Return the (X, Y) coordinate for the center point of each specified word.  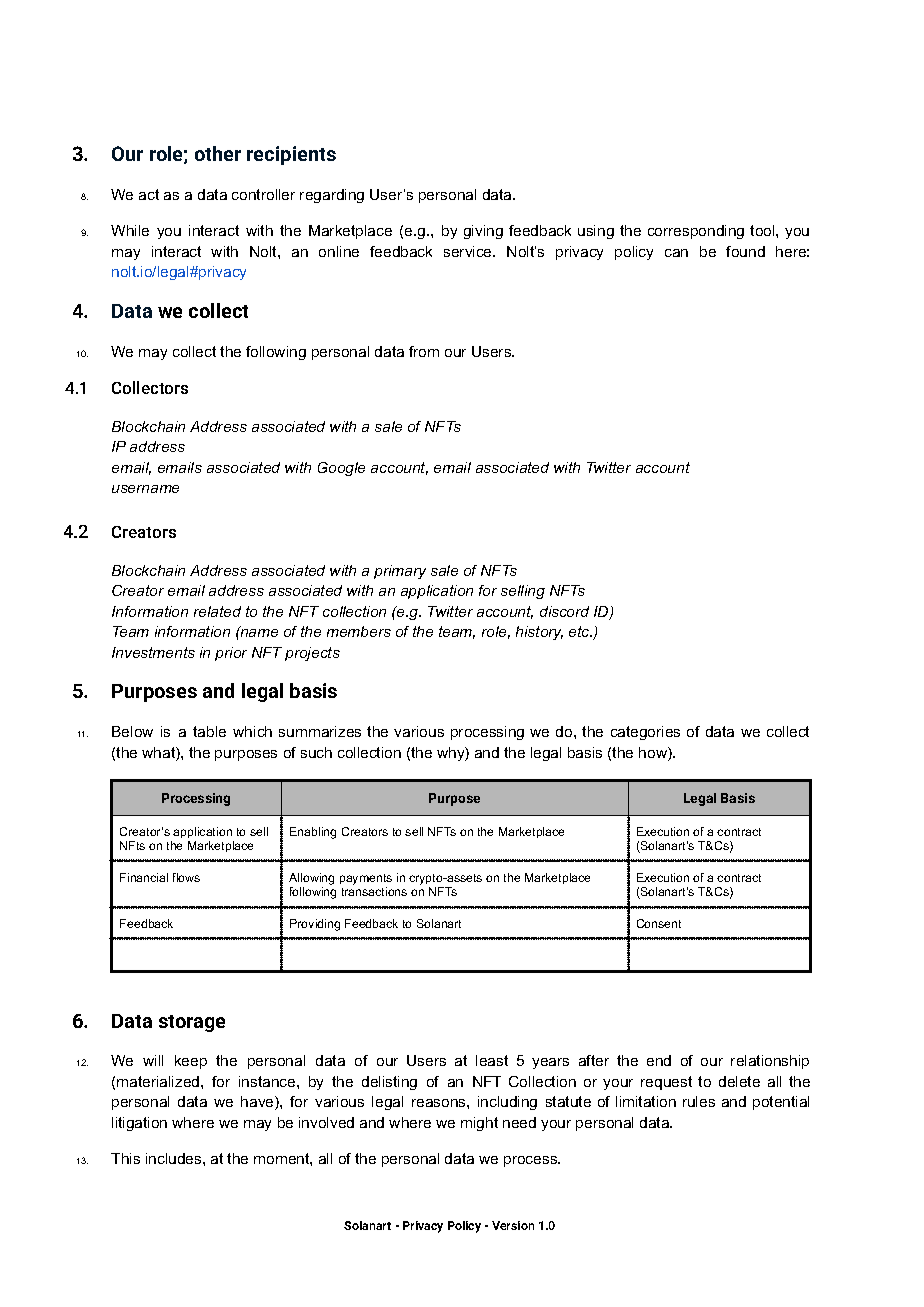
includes (175, 1158)
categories (645, 733)
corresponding (696, 232)
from (424, 351)
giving (483, 232)
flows (186, 877)
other (218, 153)
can (676, 253)
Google (341, 469)
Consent (659, 923)
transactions (374, 891)
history (539, 633)
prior (231, 654)
